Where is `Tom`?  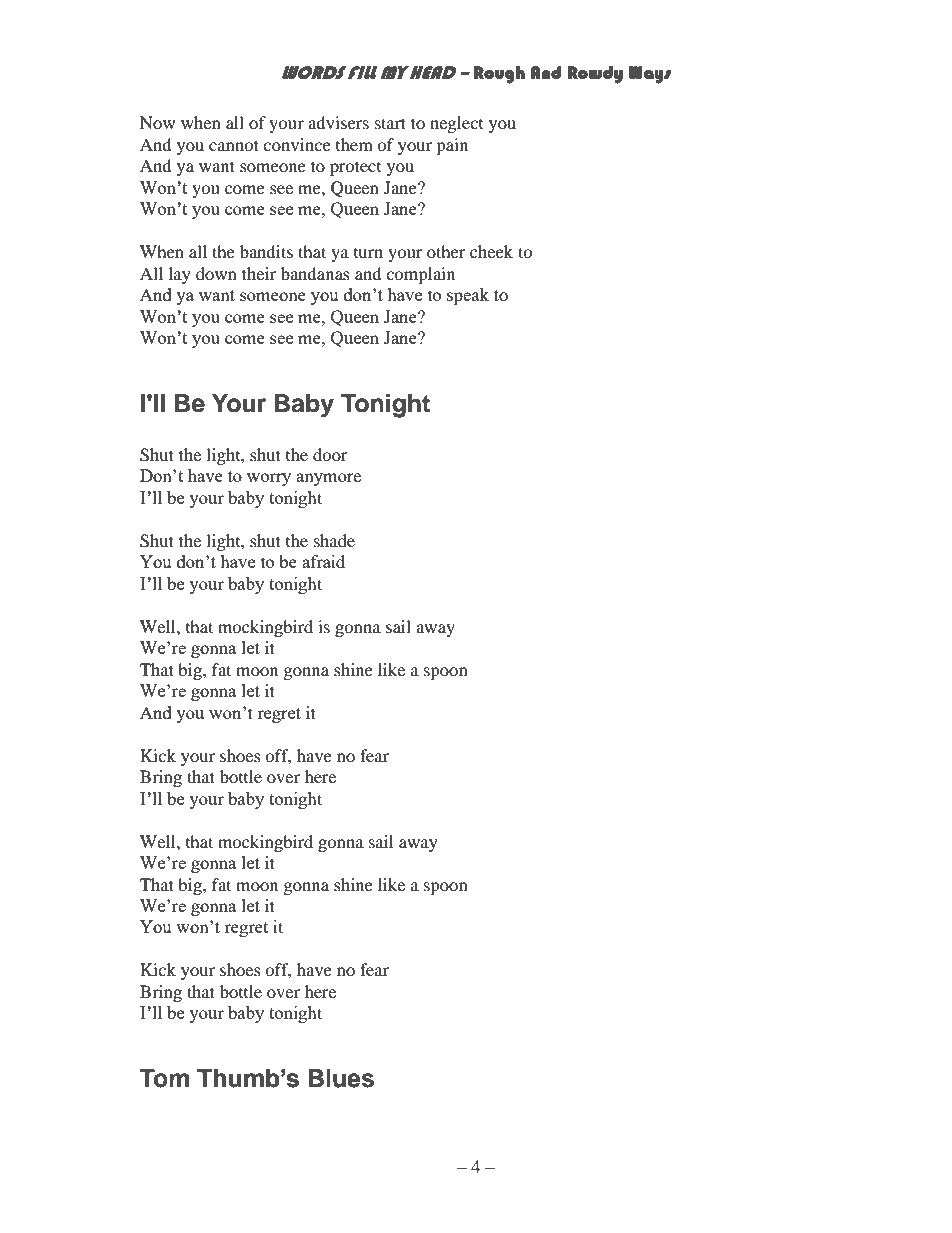
Tom is located at coordinates (164, 1078).
